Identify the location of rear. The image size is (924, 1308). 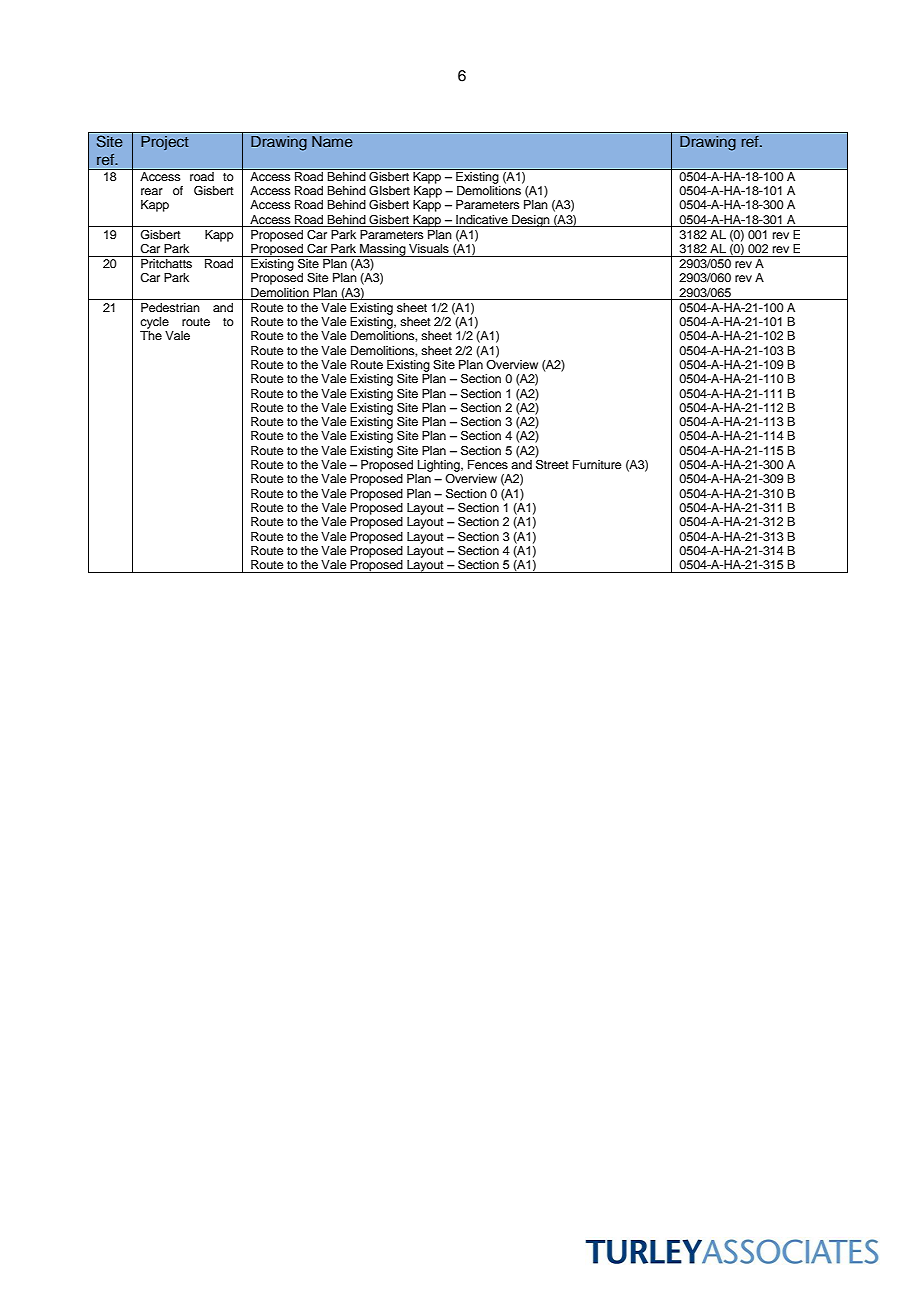
(152, 191).
